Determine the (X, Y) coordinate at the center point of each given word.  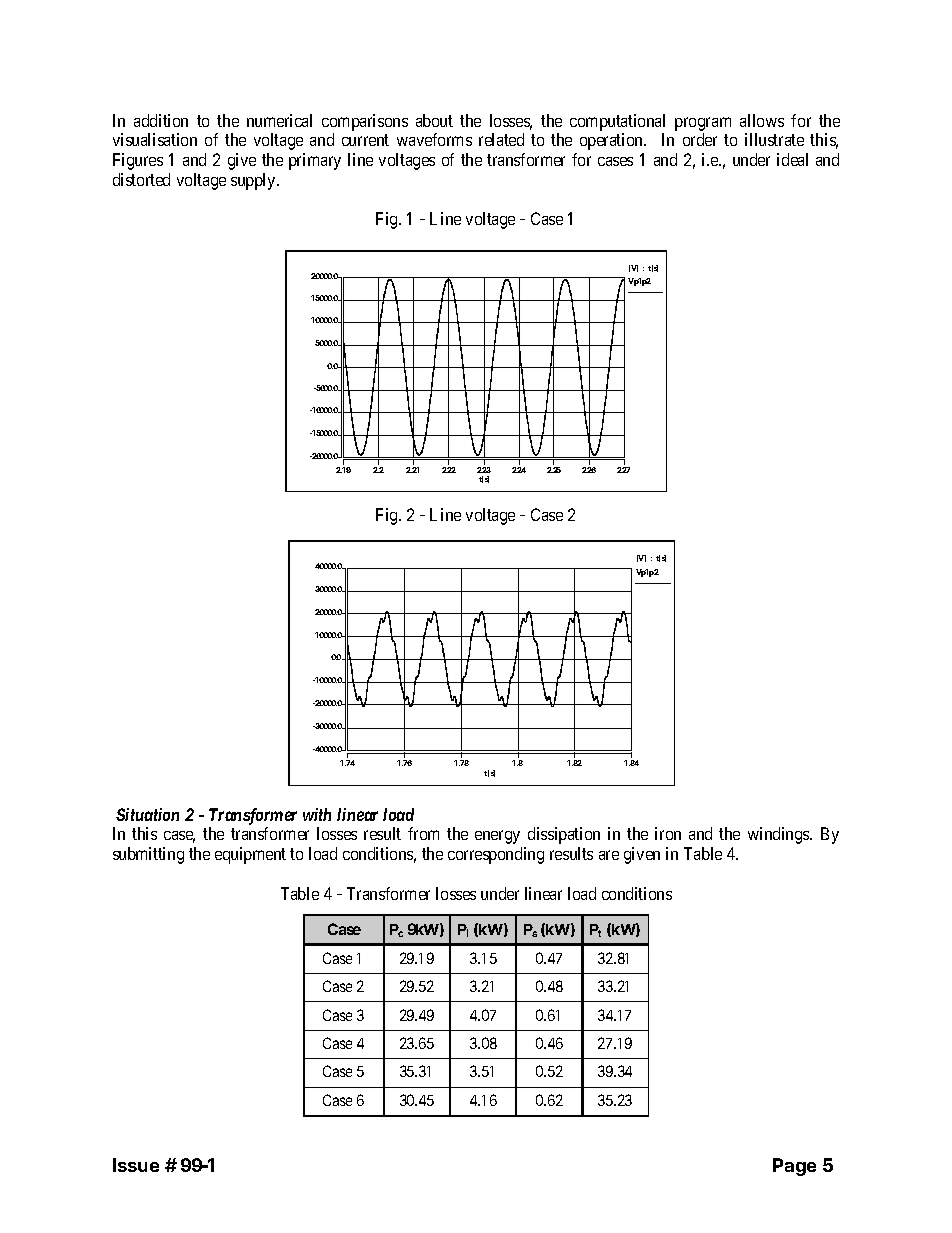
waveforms (434, 139)
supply (254, 181)
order (700, 139)
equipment (250, 855)
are (609, 855)
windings (779, 835)
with (317, 814)
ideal (792, 159)
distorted (141, 179)
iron (668, 833)
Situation (147, 814)
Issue (136, 1165)
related (501, 139)
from (423, 833)
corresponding (496, 855)
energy (497, 837)
